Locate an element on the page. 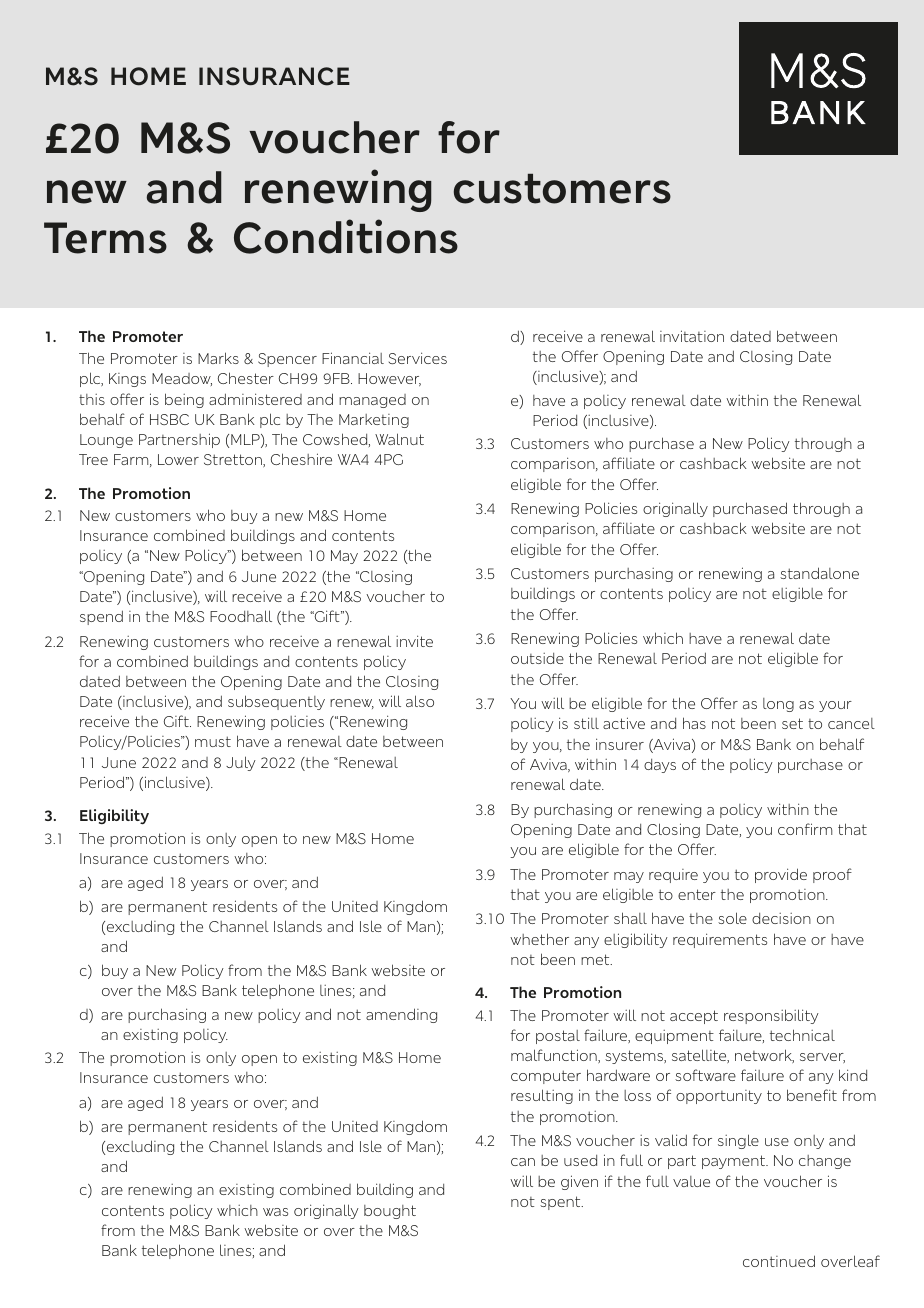 The image size is (924, 1308). was is located at coordinates (275, 1212).
